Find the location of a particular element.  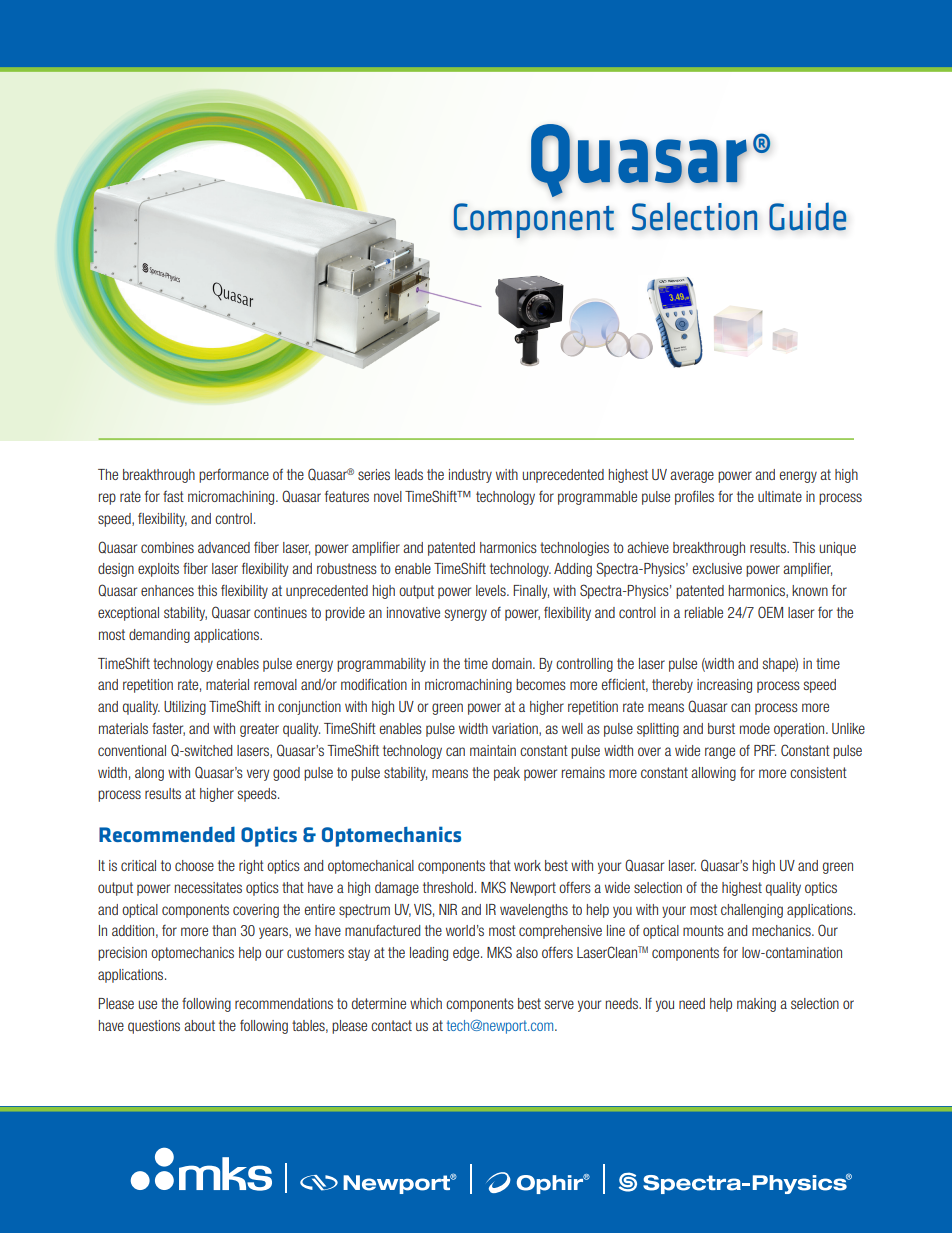

demanding is located at coordinates (159, 636).
